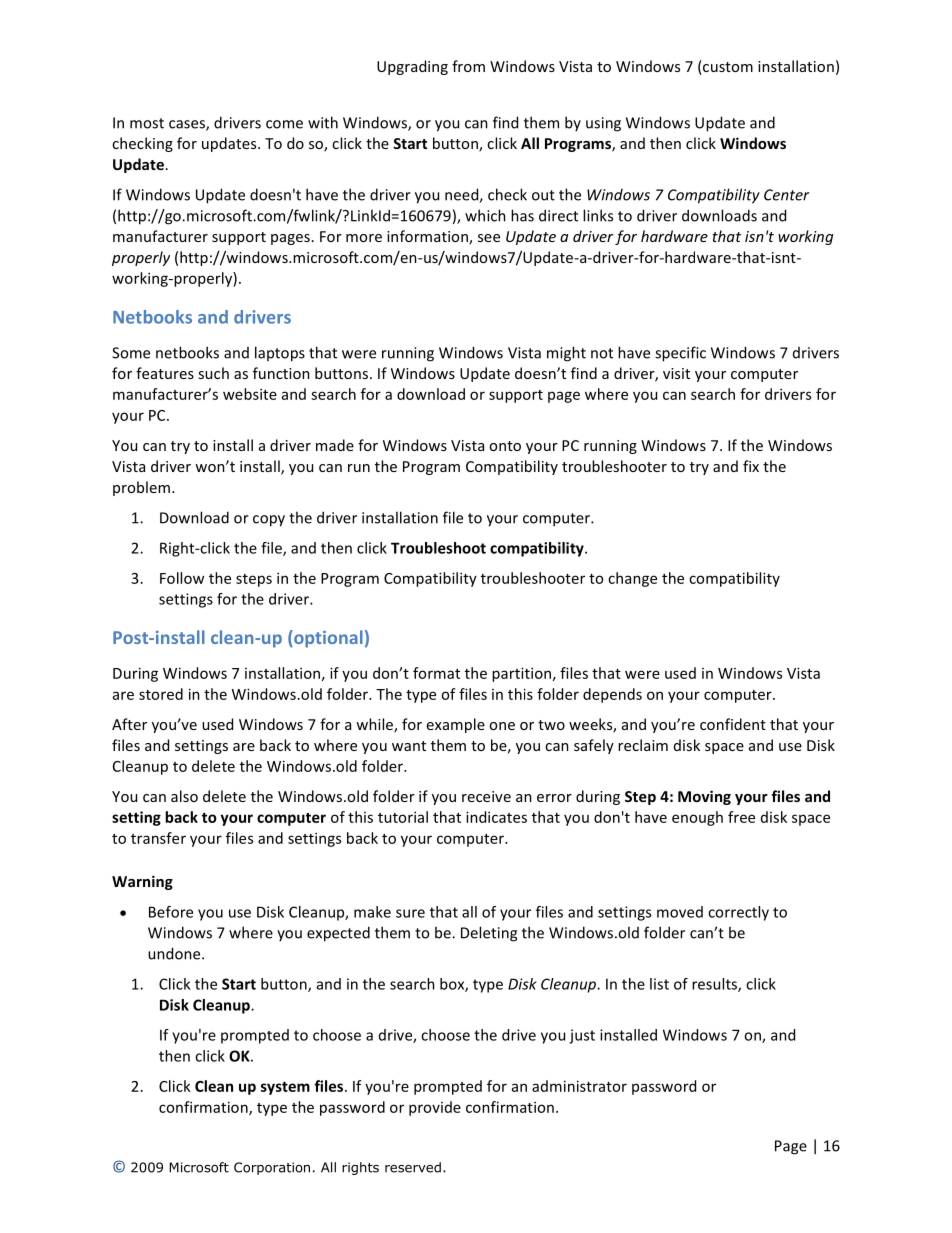 The width and height of the image is (952, 1233). I want to click on from, so click(468, 66).
